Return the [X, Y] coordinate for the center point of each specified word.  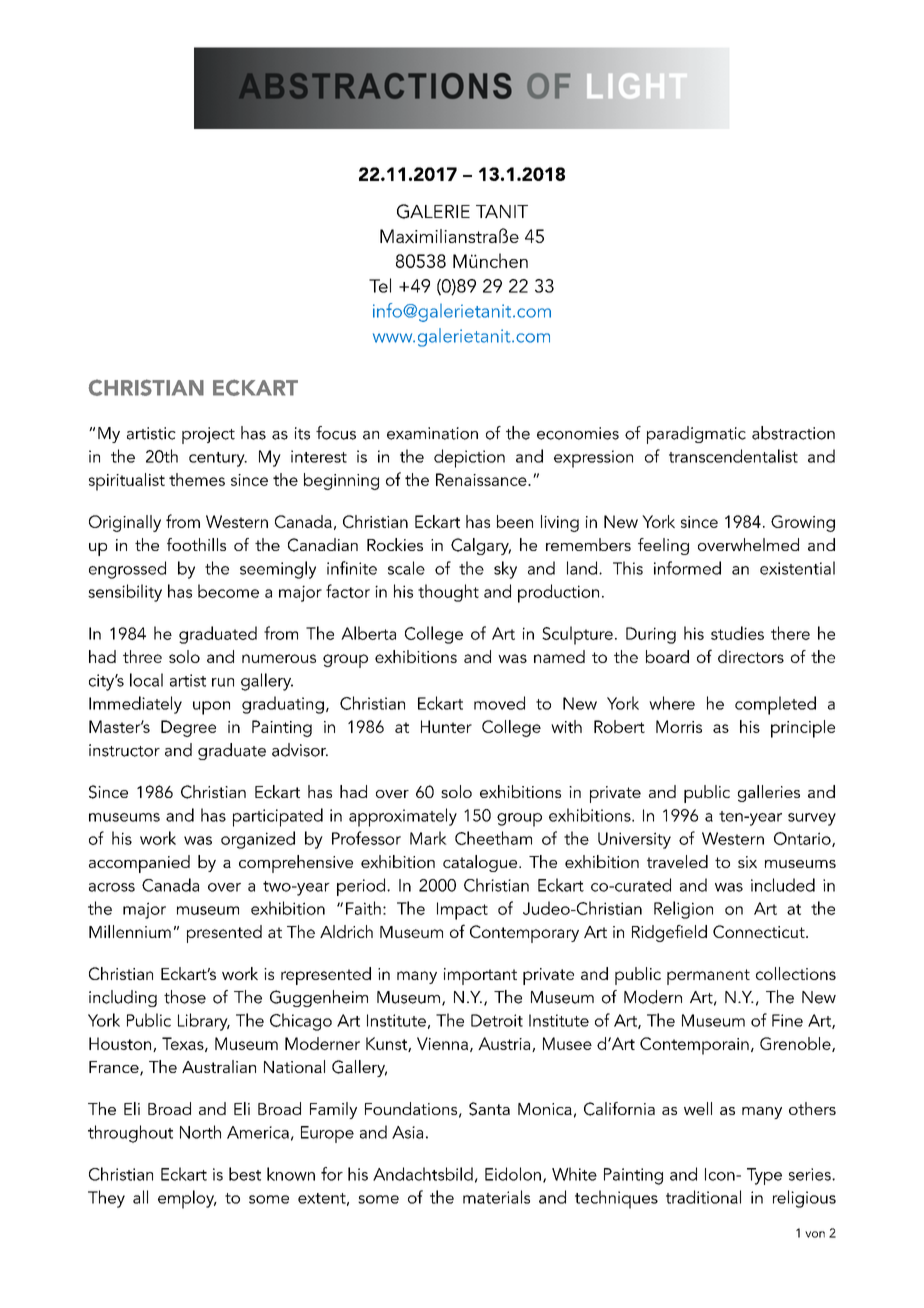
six [747, 862]
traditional [703, 1197]
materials [496, 1197]
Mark [428, 838]
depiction [469, 458]
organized [258, 840]
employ [187, 1199]
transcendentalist [733, 456]
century [218, 459]
